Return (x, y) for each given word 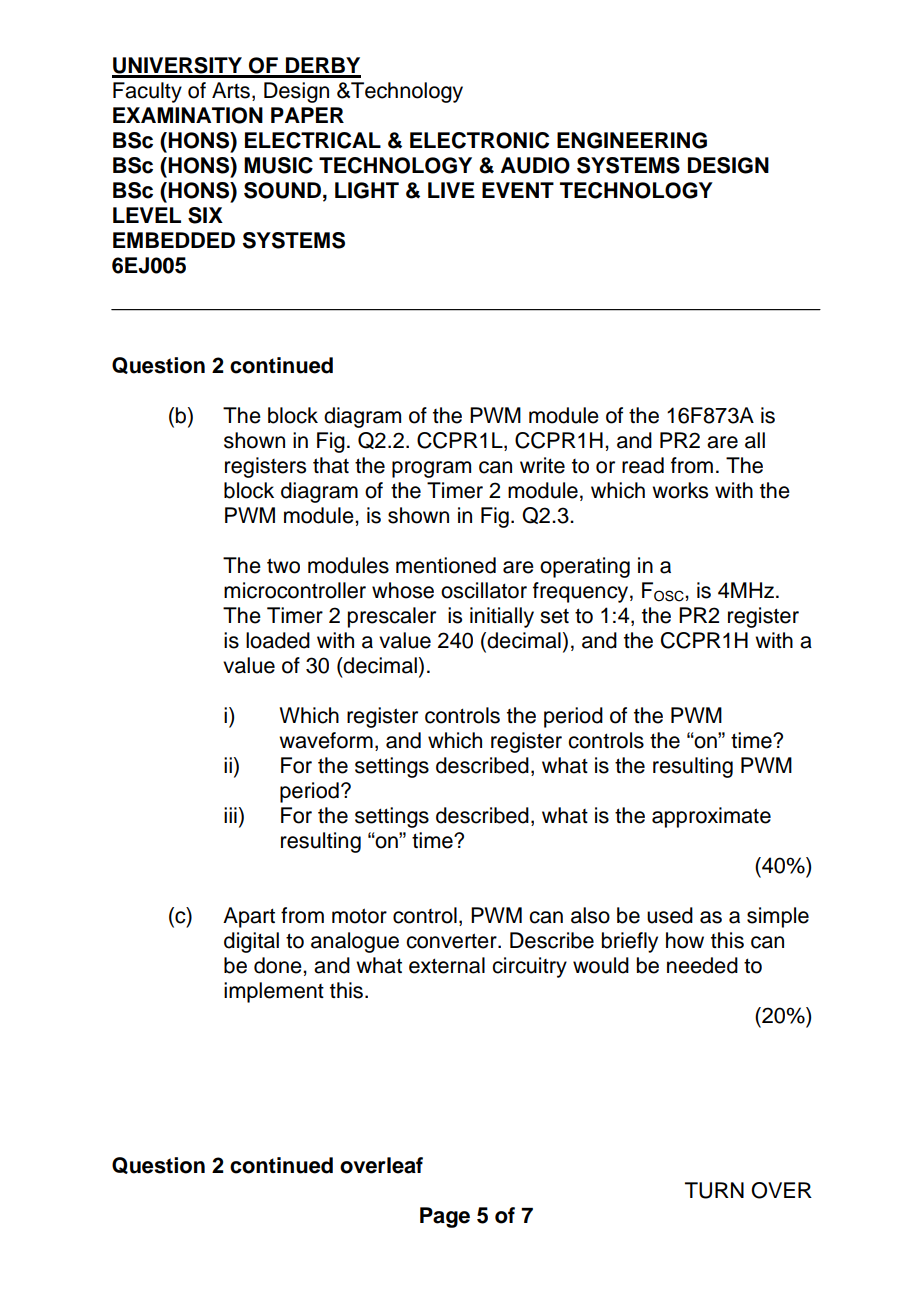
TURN (714, 1190)
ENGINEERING (632, 140)
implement (274, 992)
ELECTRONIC (479, 140)
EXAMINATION (188, 115)
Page (445, 1217)
